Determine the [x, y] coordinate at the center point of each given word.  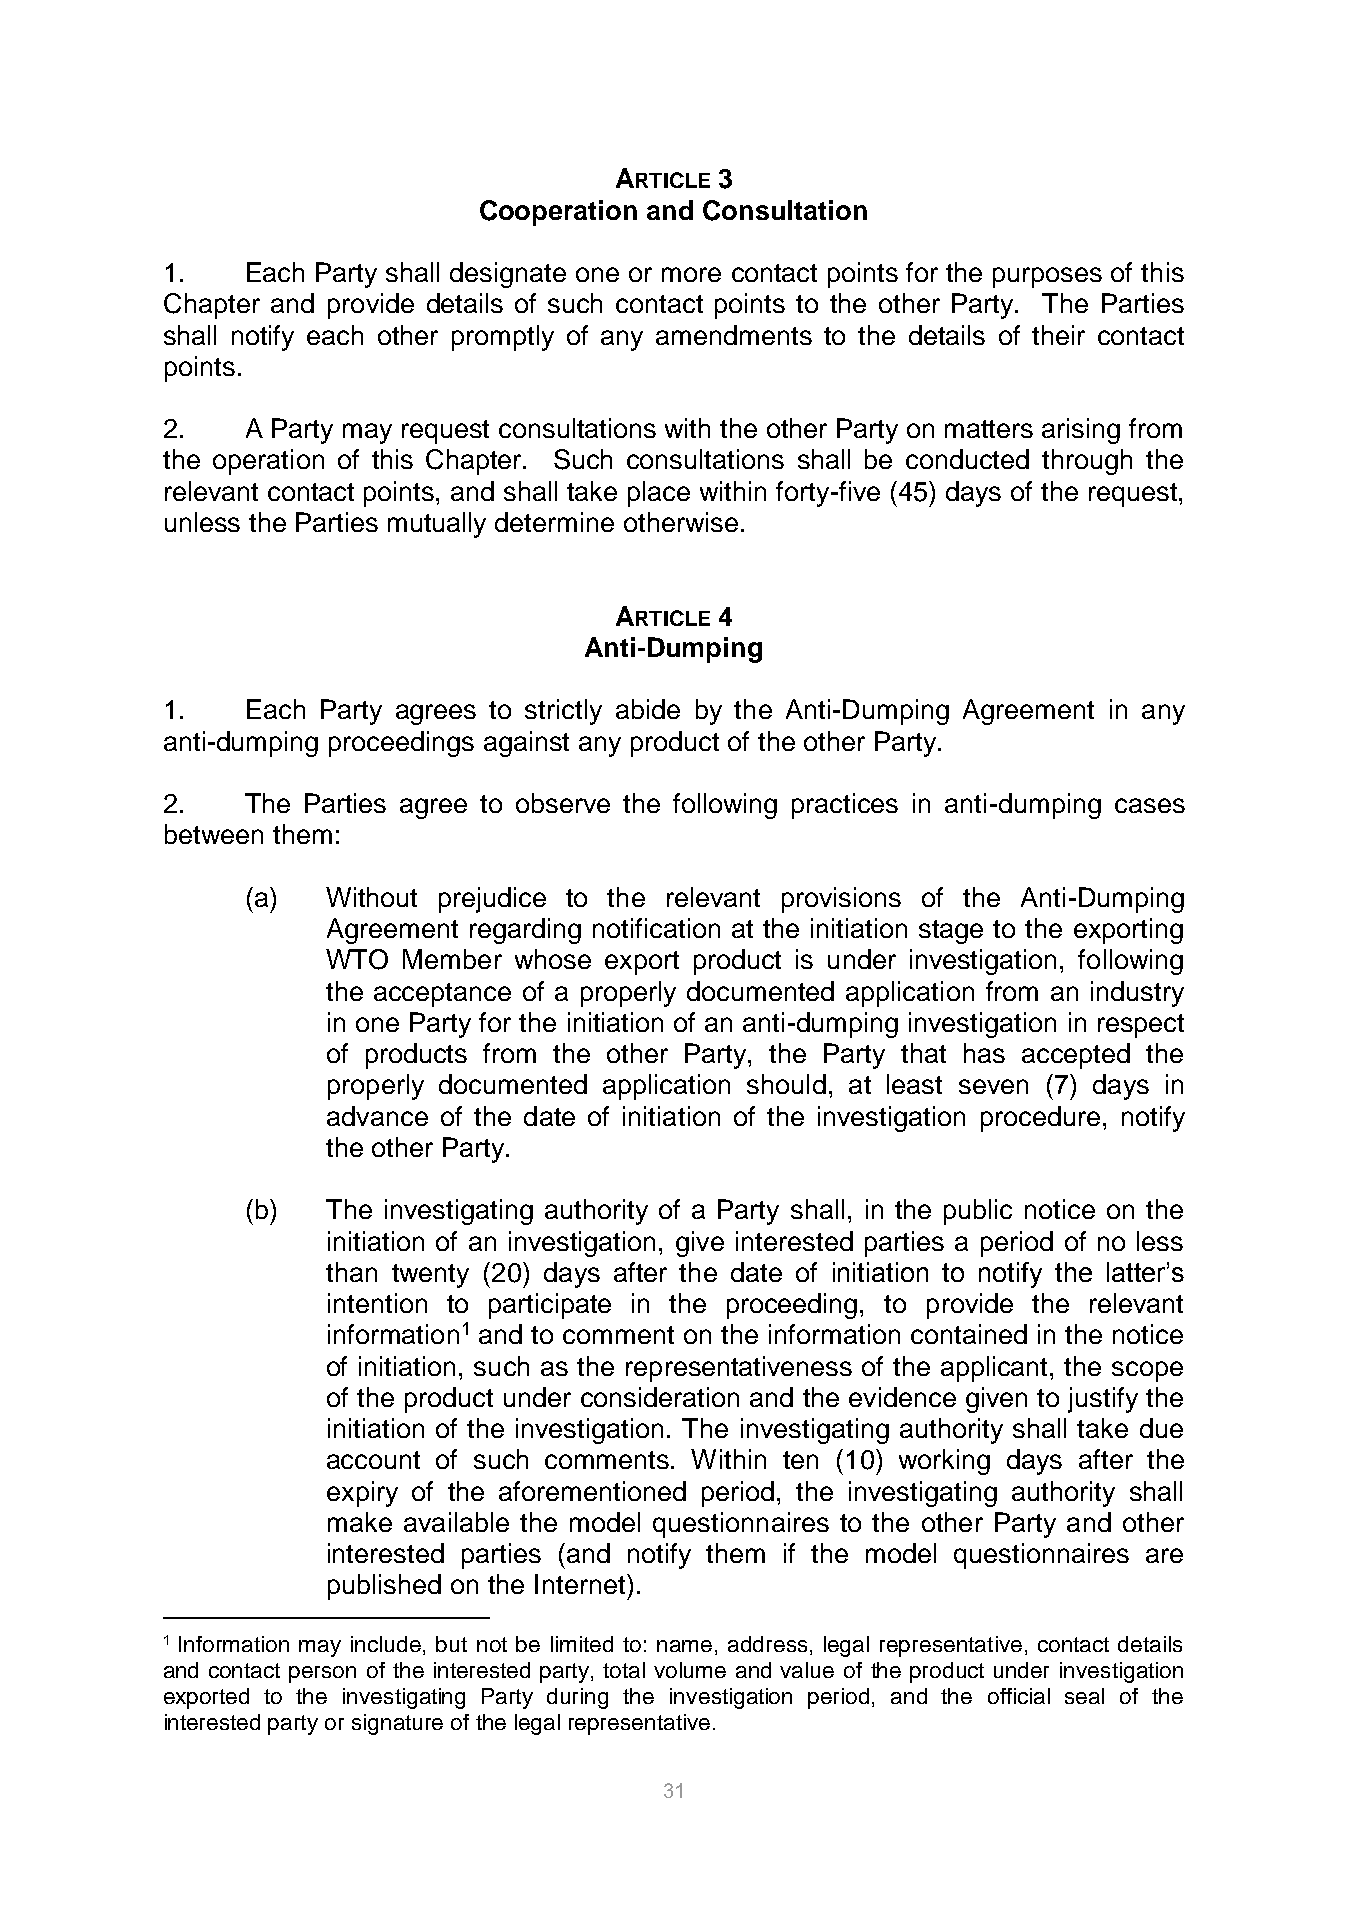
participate [550, 1306]
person [322, 1674]
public [978, 1212]
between [214, 834]
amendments [734, 335]
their [1058, 335]
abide [648, 709]
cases [1150, 805]
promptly [503, 338]
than [351, 1272]
